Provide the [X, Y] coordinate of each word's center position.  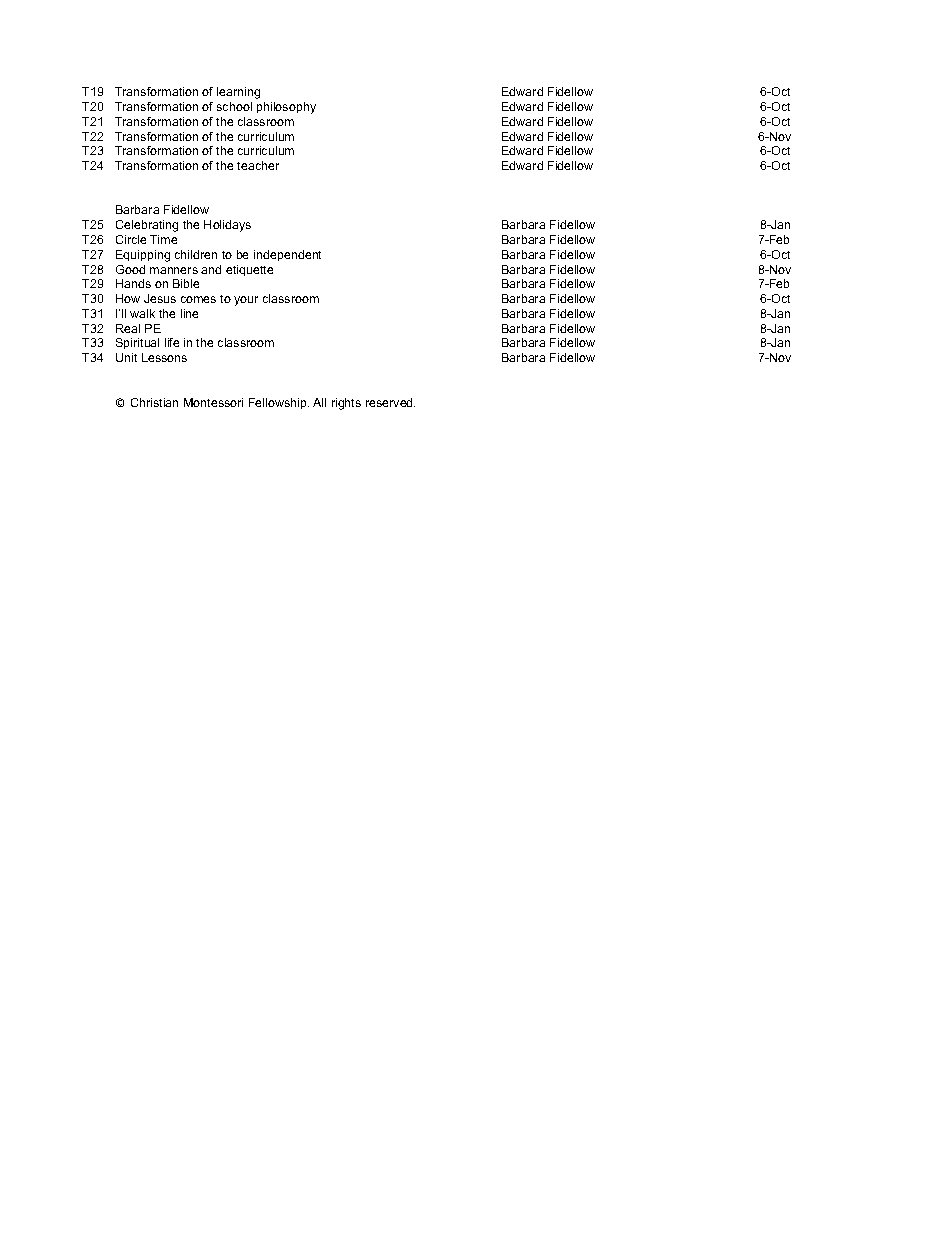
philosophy [286, 108]
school [234, 106]
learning [238, 93]
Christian [154, 402]
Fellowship [279, 403]
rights [346, 404]
